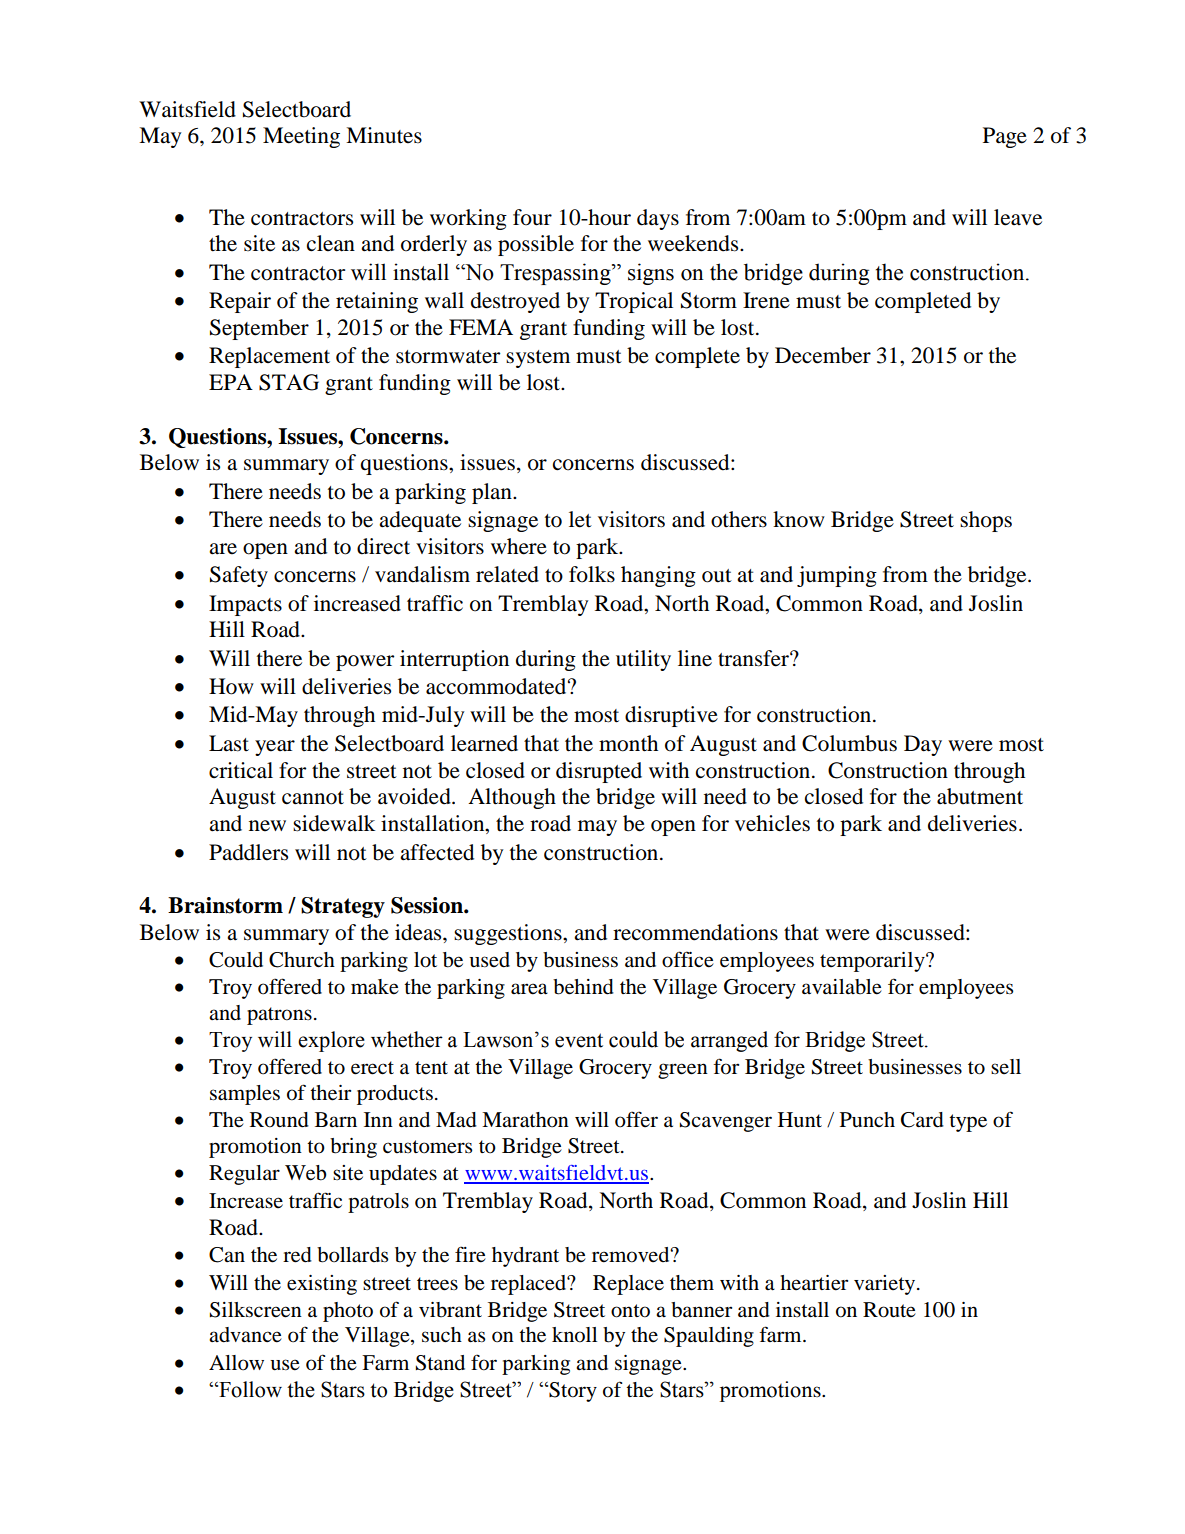  Describe the element at coordinates (658, 219) in the document. I see `days` at that location.
